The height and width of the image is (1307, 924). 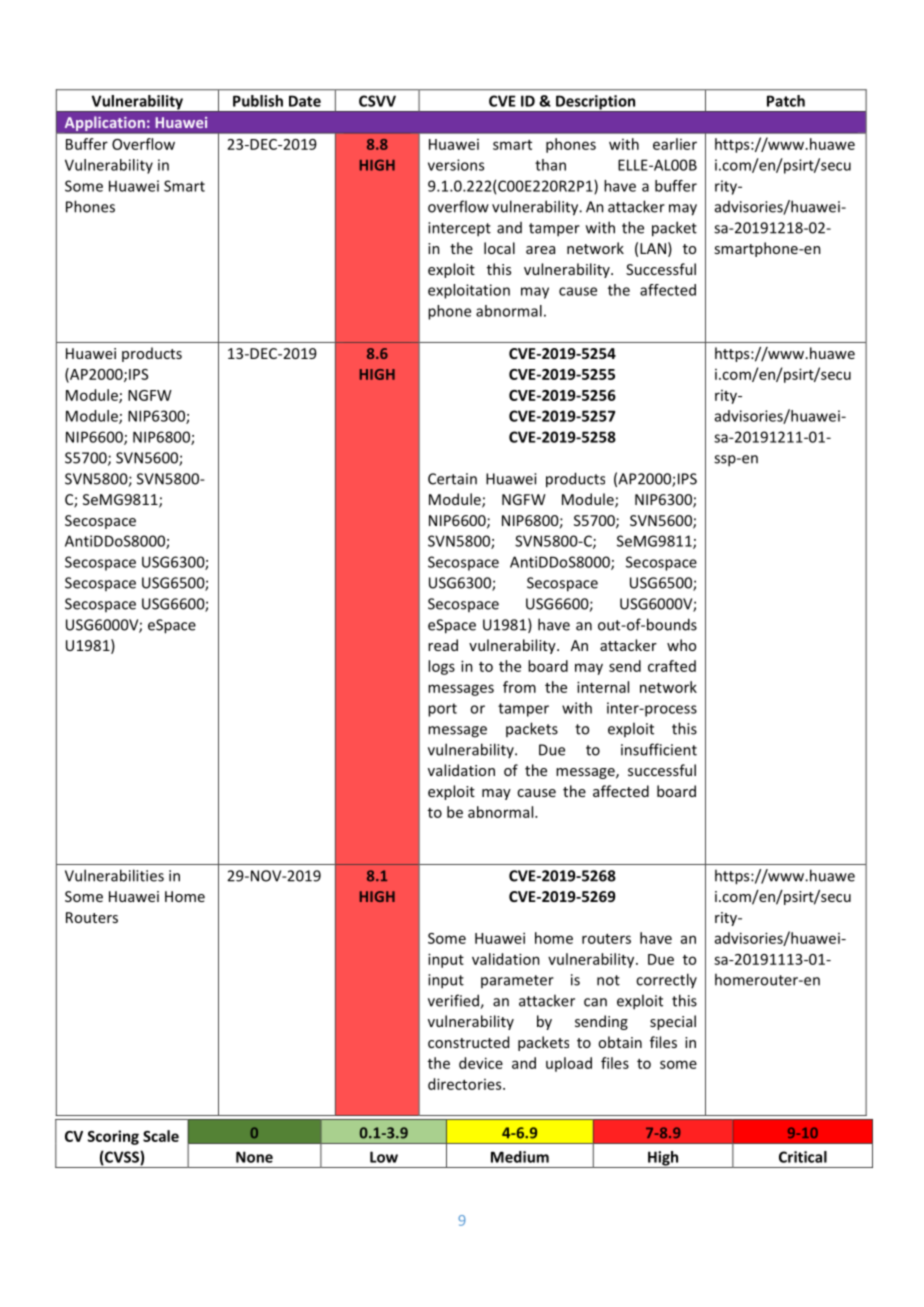 I want to click on read, so click(x=443, y=645).
